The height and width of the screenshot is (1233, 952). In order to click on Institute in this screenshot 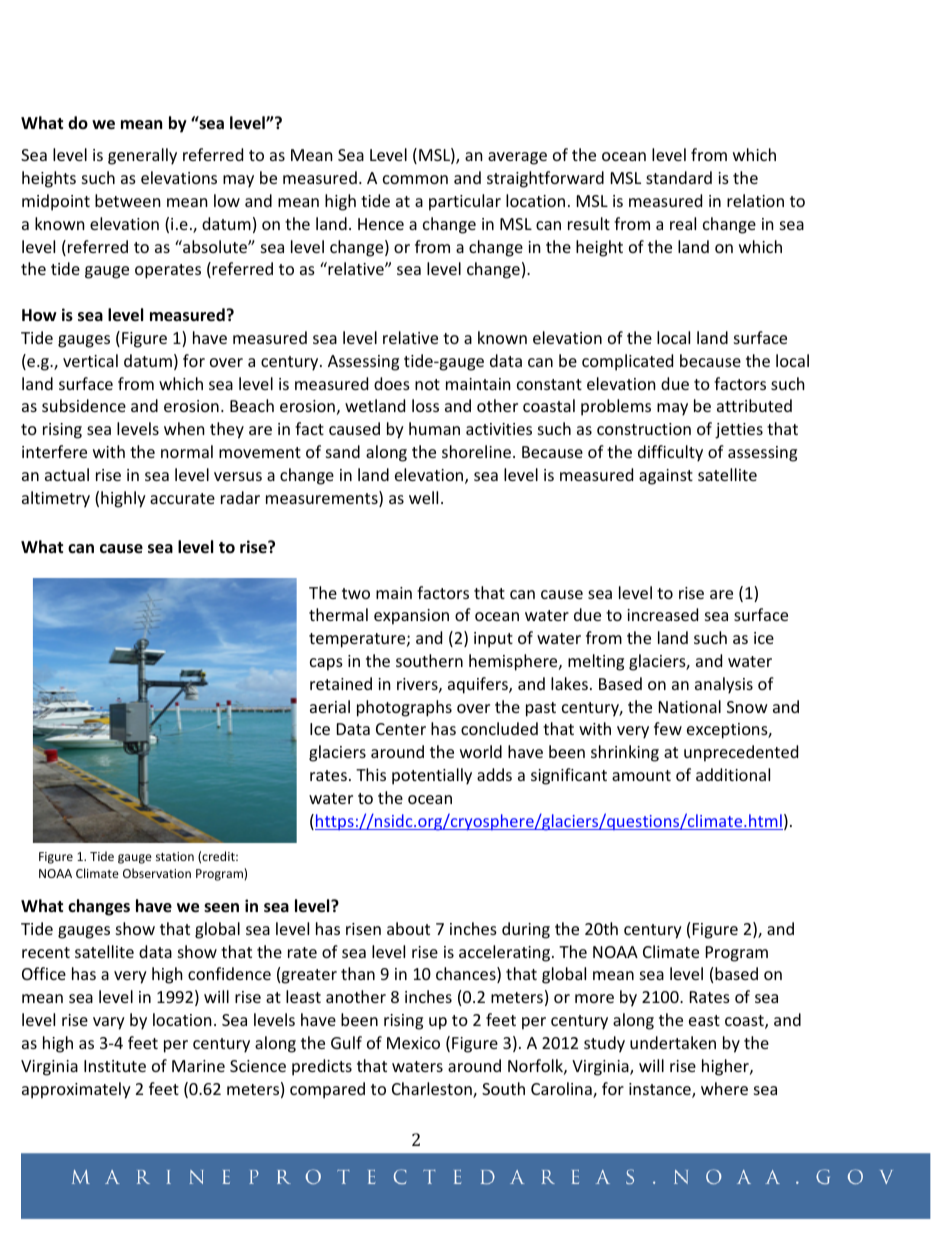, I will do `click(115, 1066)`.
